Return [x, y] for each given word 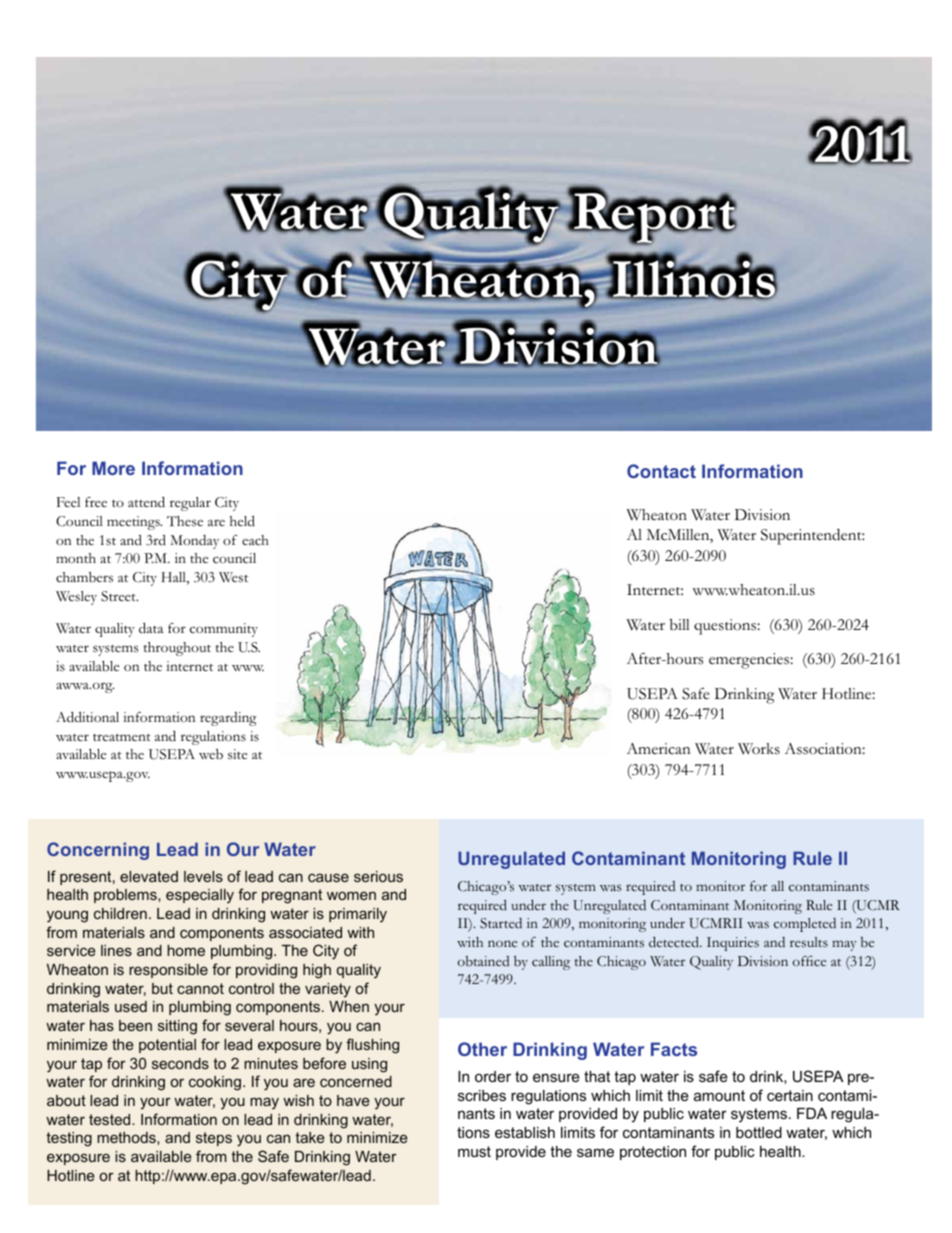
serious [378, 876]
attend [146, 502]
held [242, 521]
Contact [661, 471]
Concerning [98, 851]
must [474, 1151]
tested [111, 1119]
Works [759, 749]
